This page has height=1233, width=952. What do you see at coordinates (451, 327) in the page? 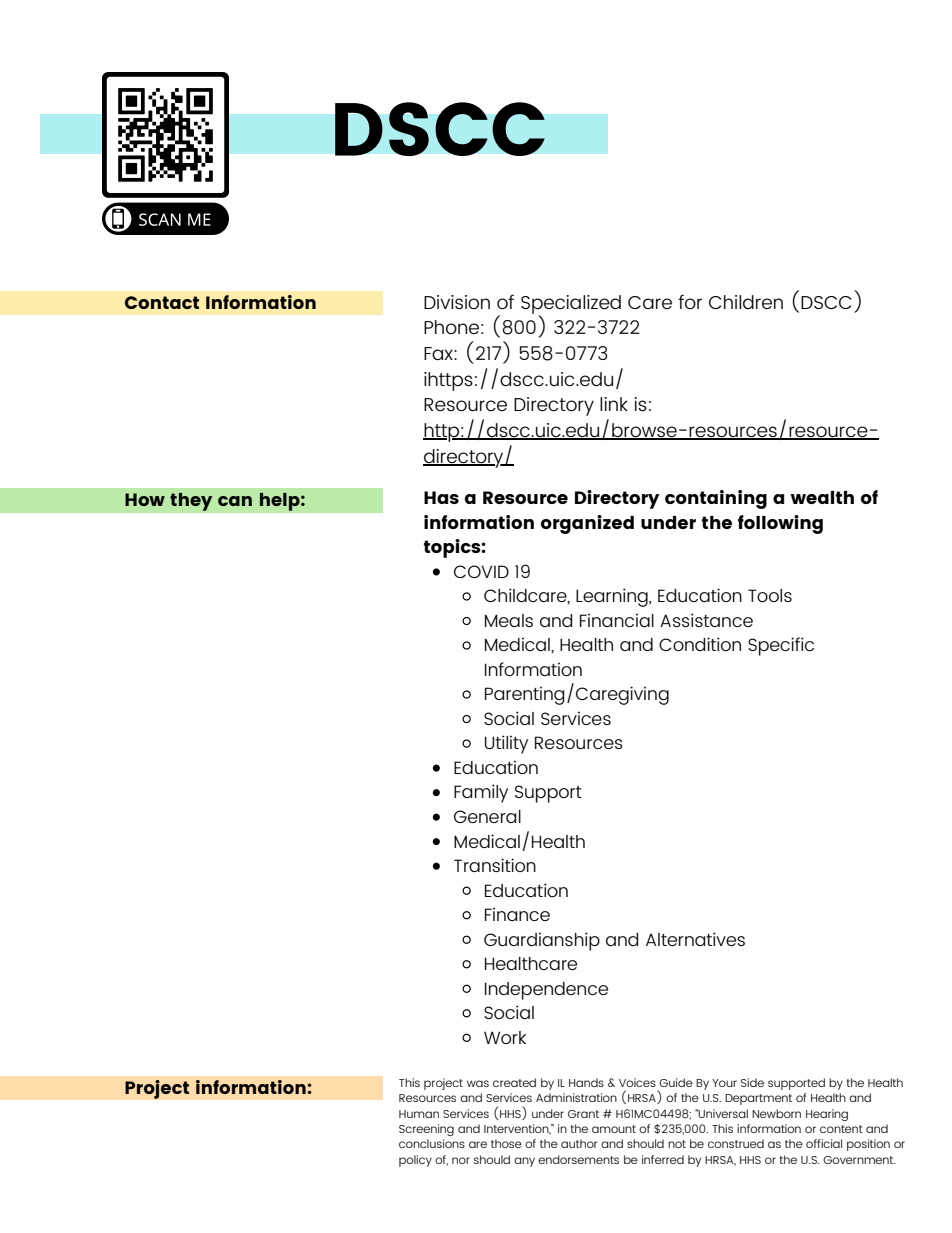
I see `Phone` at bounding box center [451, 327].
